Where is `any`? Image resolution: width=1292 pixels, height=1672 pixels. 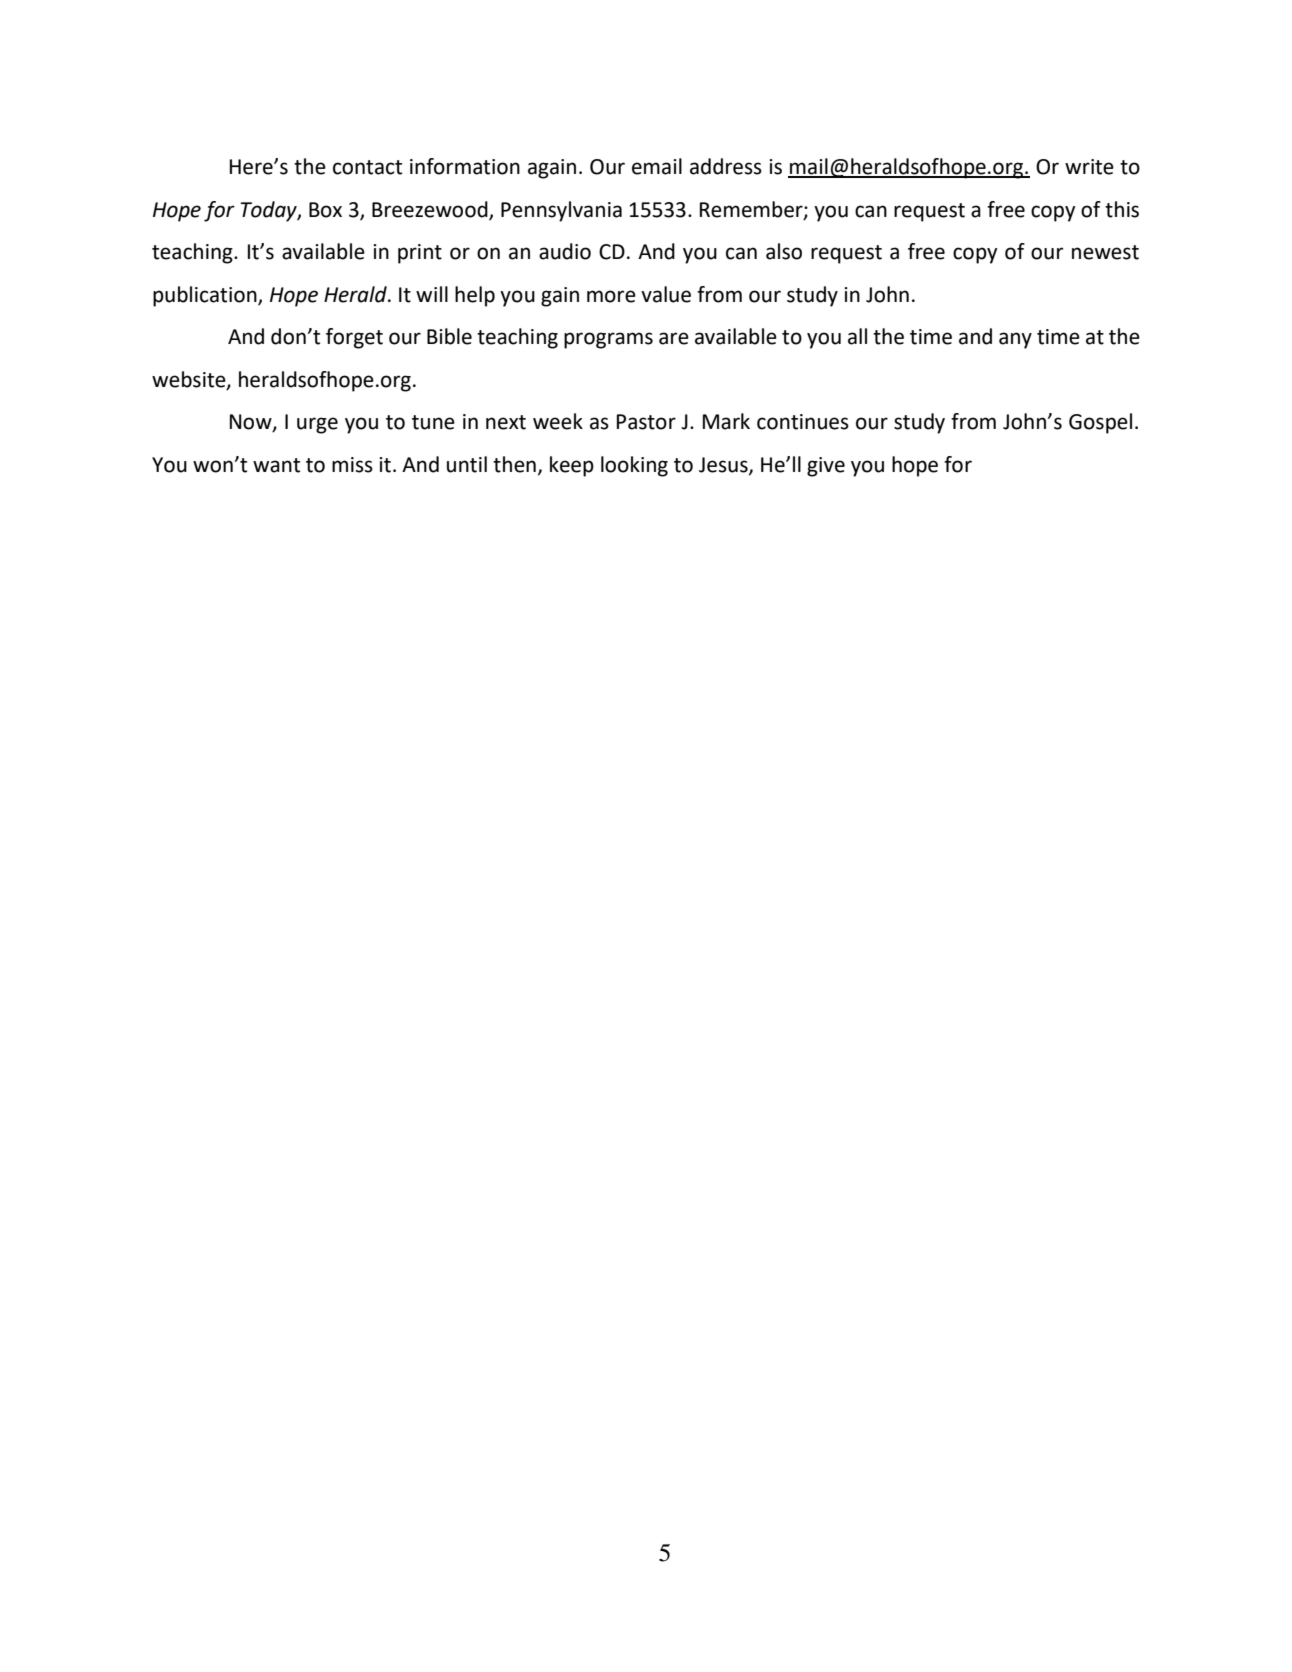 any is located at coordinates (1015, 340).
